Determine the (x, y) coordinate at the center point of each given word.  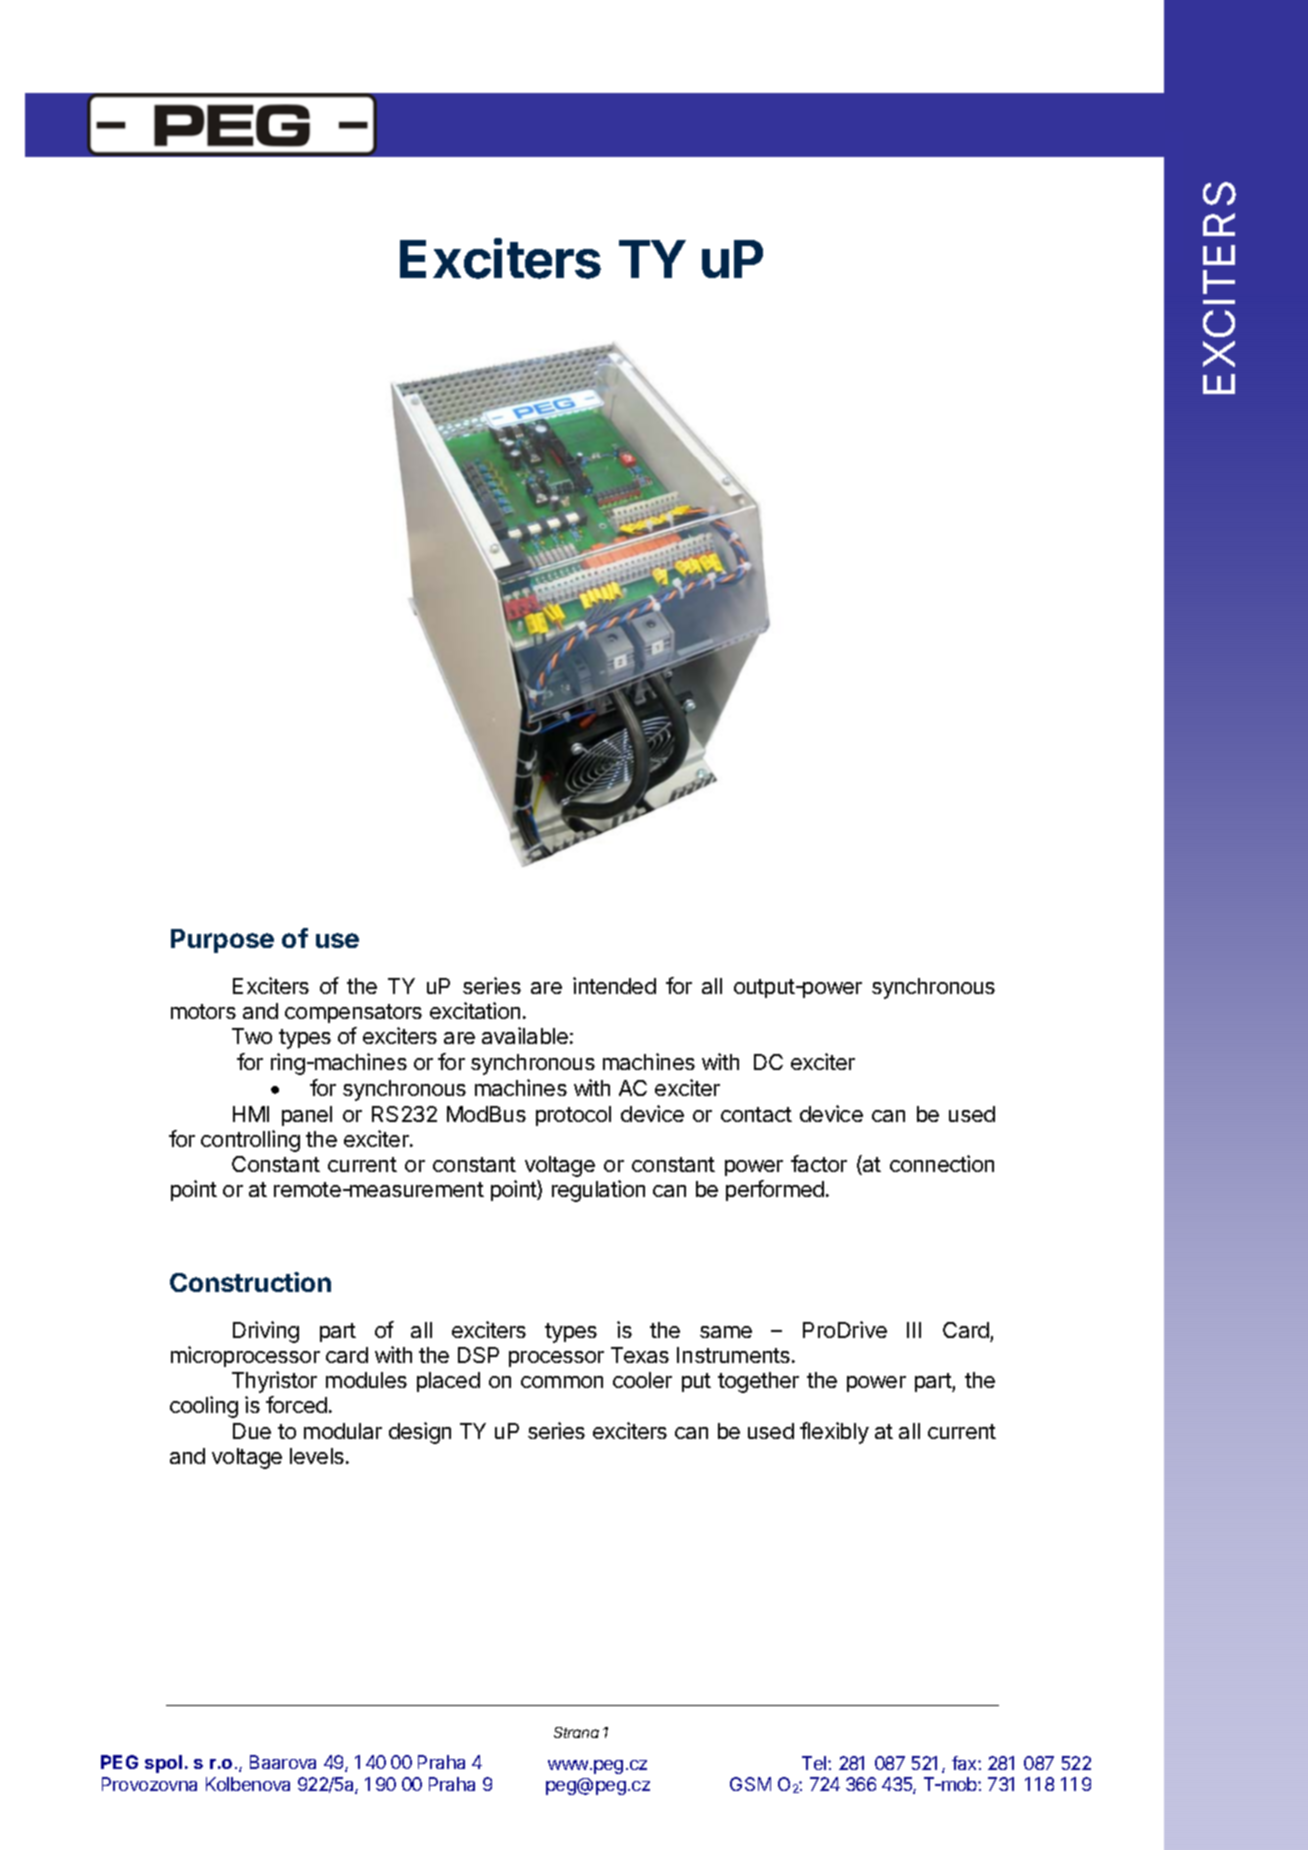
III (914, 1330)
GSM (750, 1784)
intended (614, 985)
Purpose (222, 941)
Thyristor (274, 1382)
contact (756, 1114)
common (562, 1382)
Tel (815, 1763)
